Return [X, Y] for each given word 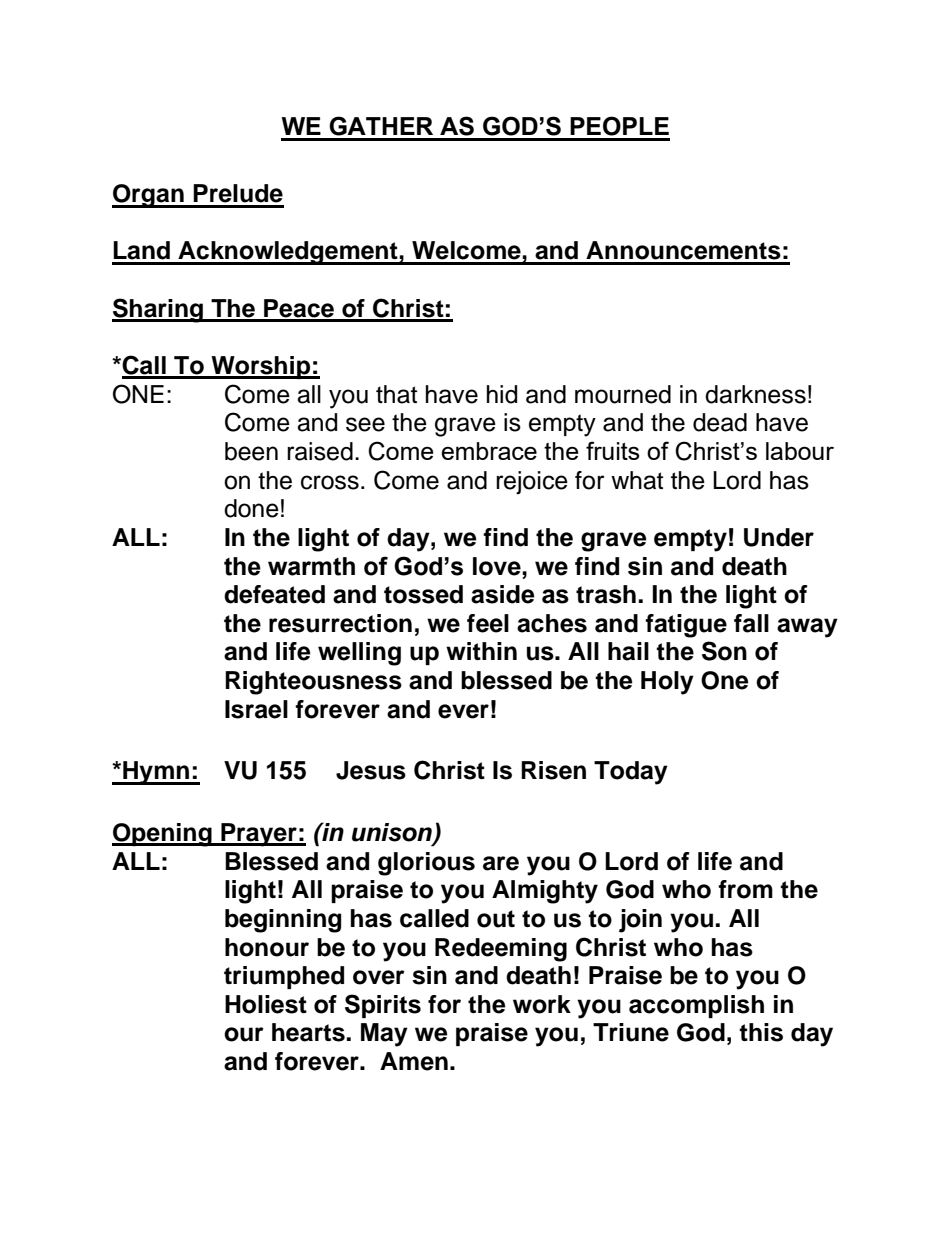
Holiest [266, 1004]
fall [751, 623]
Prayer [259, 835]
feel [488, 623]
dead [720, 422]
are [501, 863]
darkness [755, 394]
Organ [149, 196]
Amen [414, 1061]
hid [502, 394]
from [745, 889]
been [251, 451]
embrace [489, 451]
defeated [274, 594]
